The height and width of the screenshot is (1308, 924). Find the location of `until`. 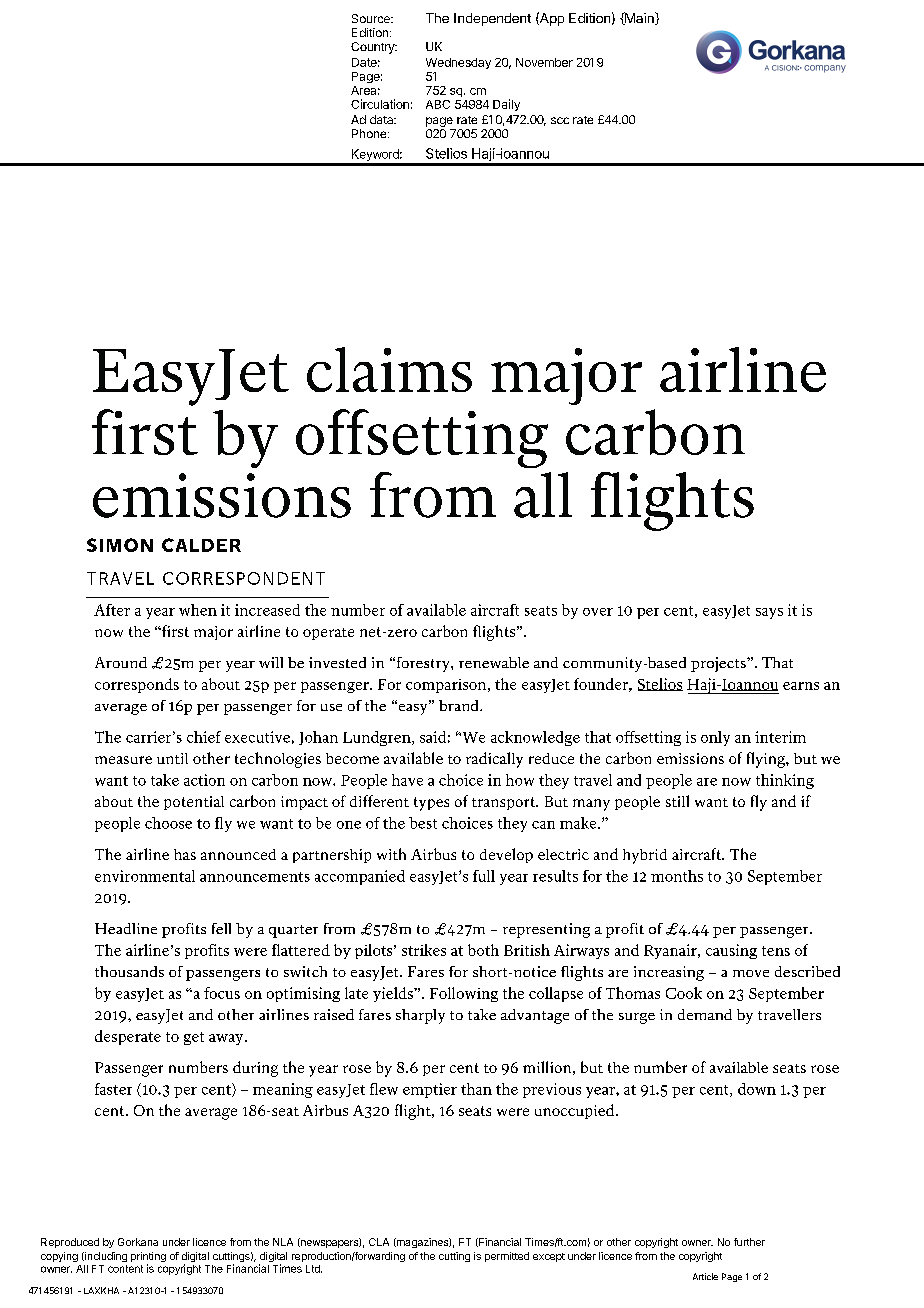

until is located at coordinates (172, 758).
